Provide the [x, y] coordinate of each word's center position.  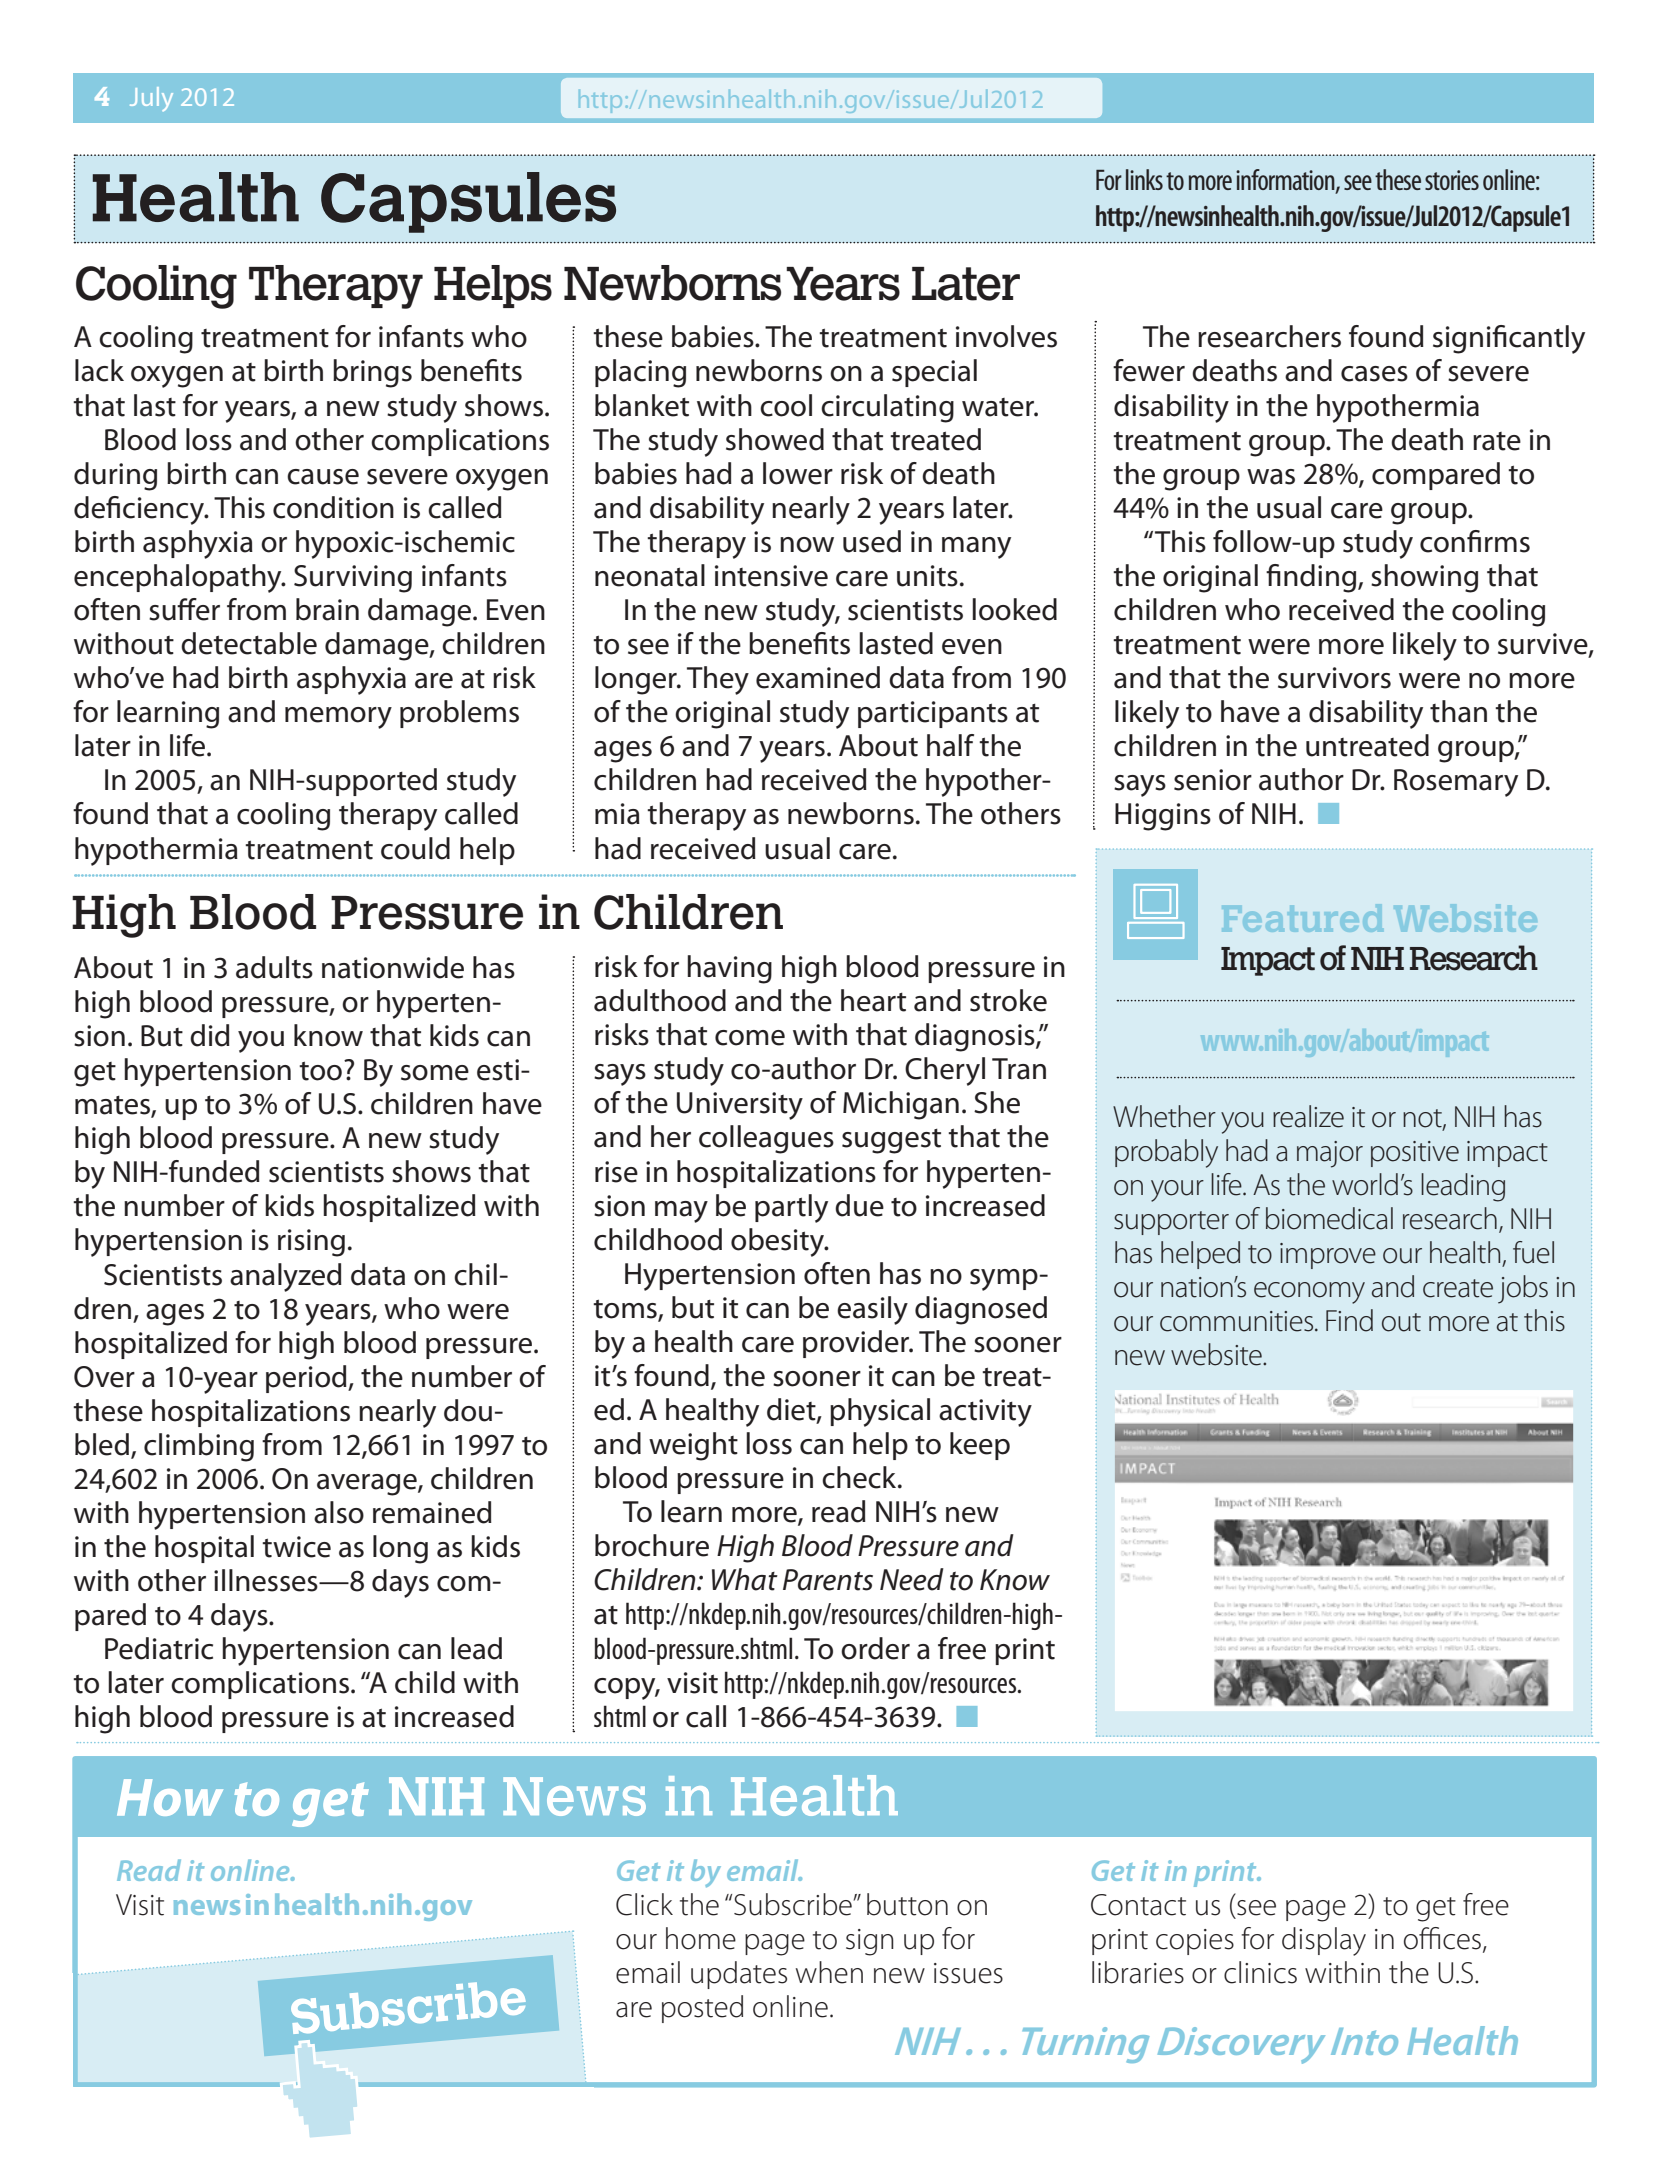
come [750, 1038]
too [320, 1071]
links [1144, 179]
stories [1452, 180]
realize [1308, 1116]
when [829, 1972]
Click [644, 1904]
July [151, 99]
